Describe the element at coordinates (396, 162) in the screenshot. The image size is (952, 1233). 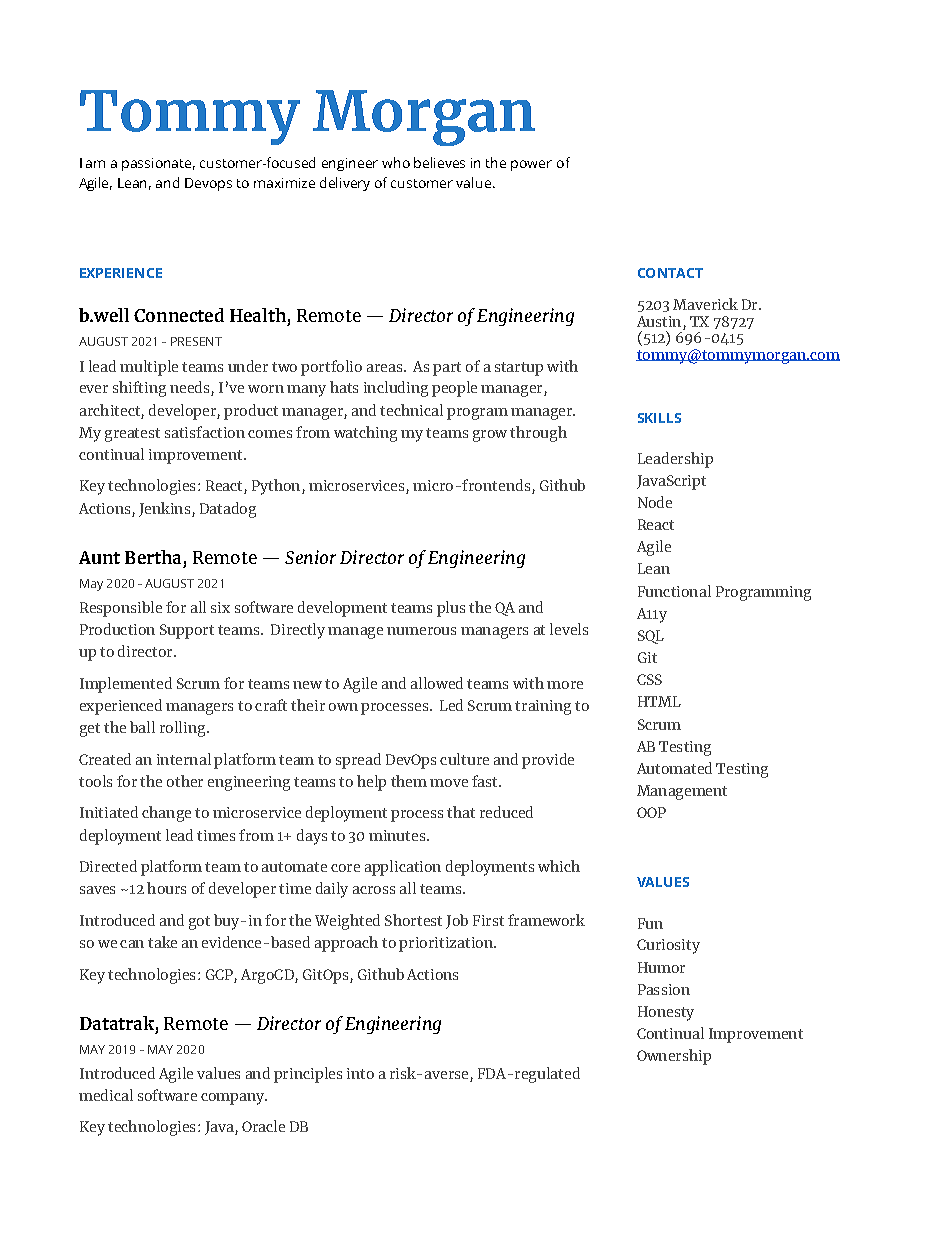
I see `who` at that location.
